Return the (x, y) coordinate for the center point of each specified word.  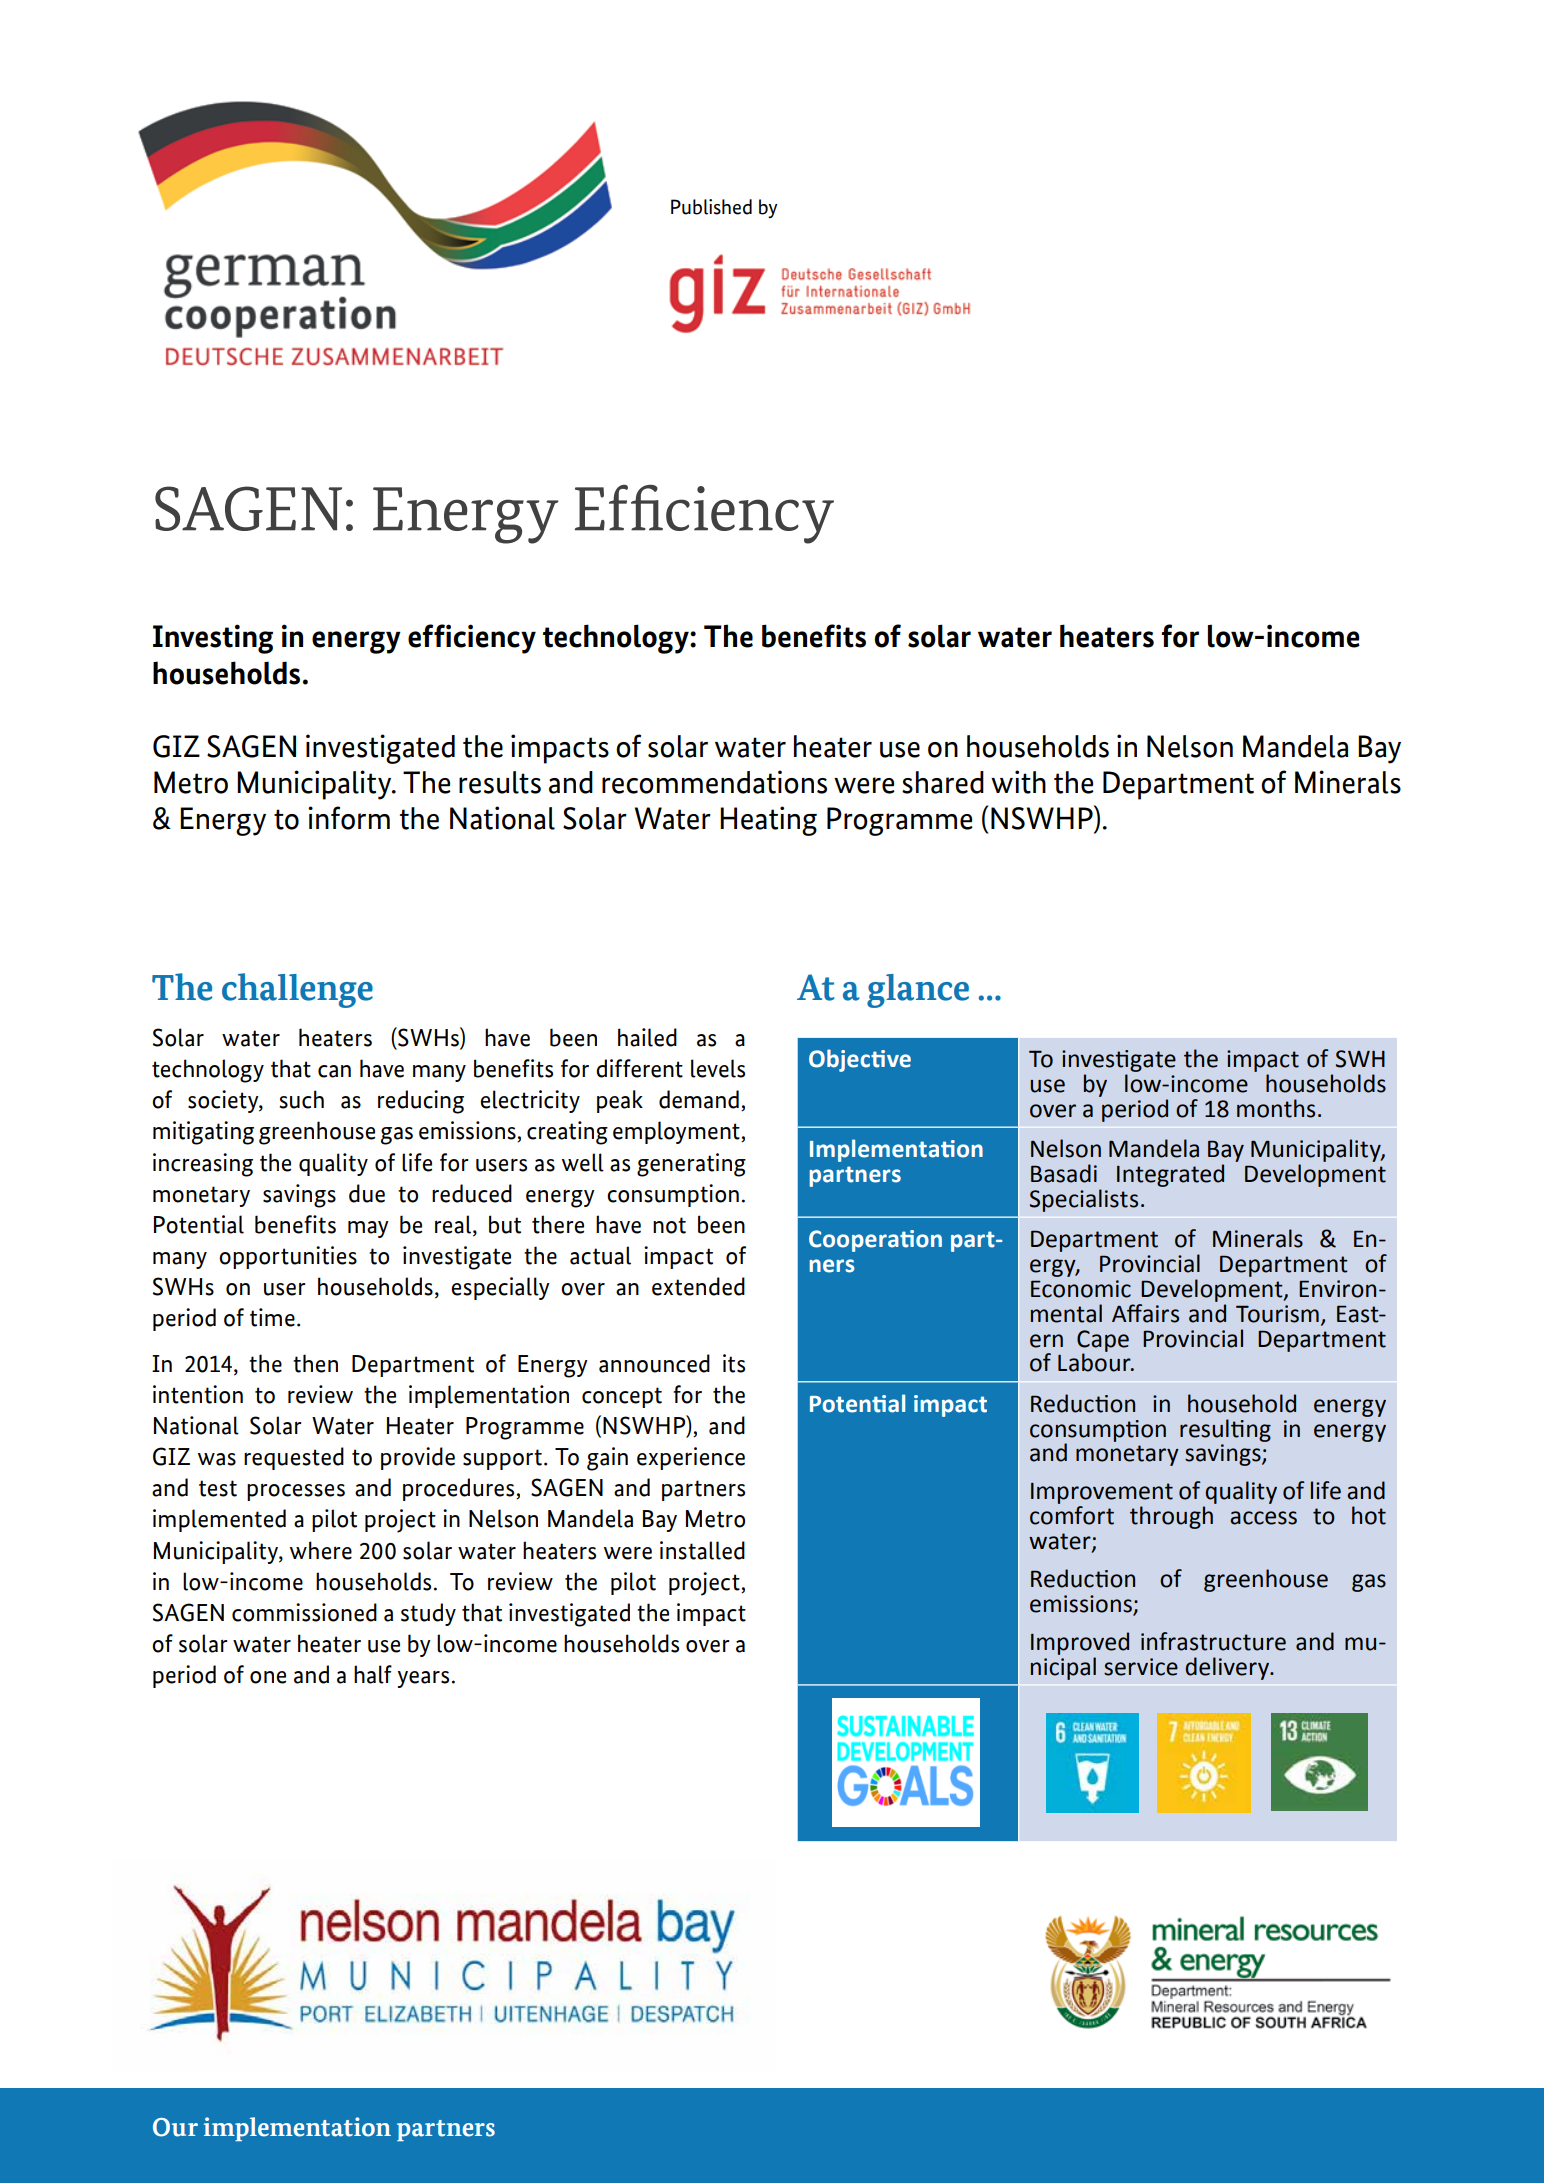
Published (711, 207)
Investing (213, 639)
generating (691, 1165)
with (1018, 782)
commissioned (304, 1612)
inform (349, 818)
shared (943, 782)
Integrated (1170, 1175)
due (367, 1193)
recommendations (714, 782)
